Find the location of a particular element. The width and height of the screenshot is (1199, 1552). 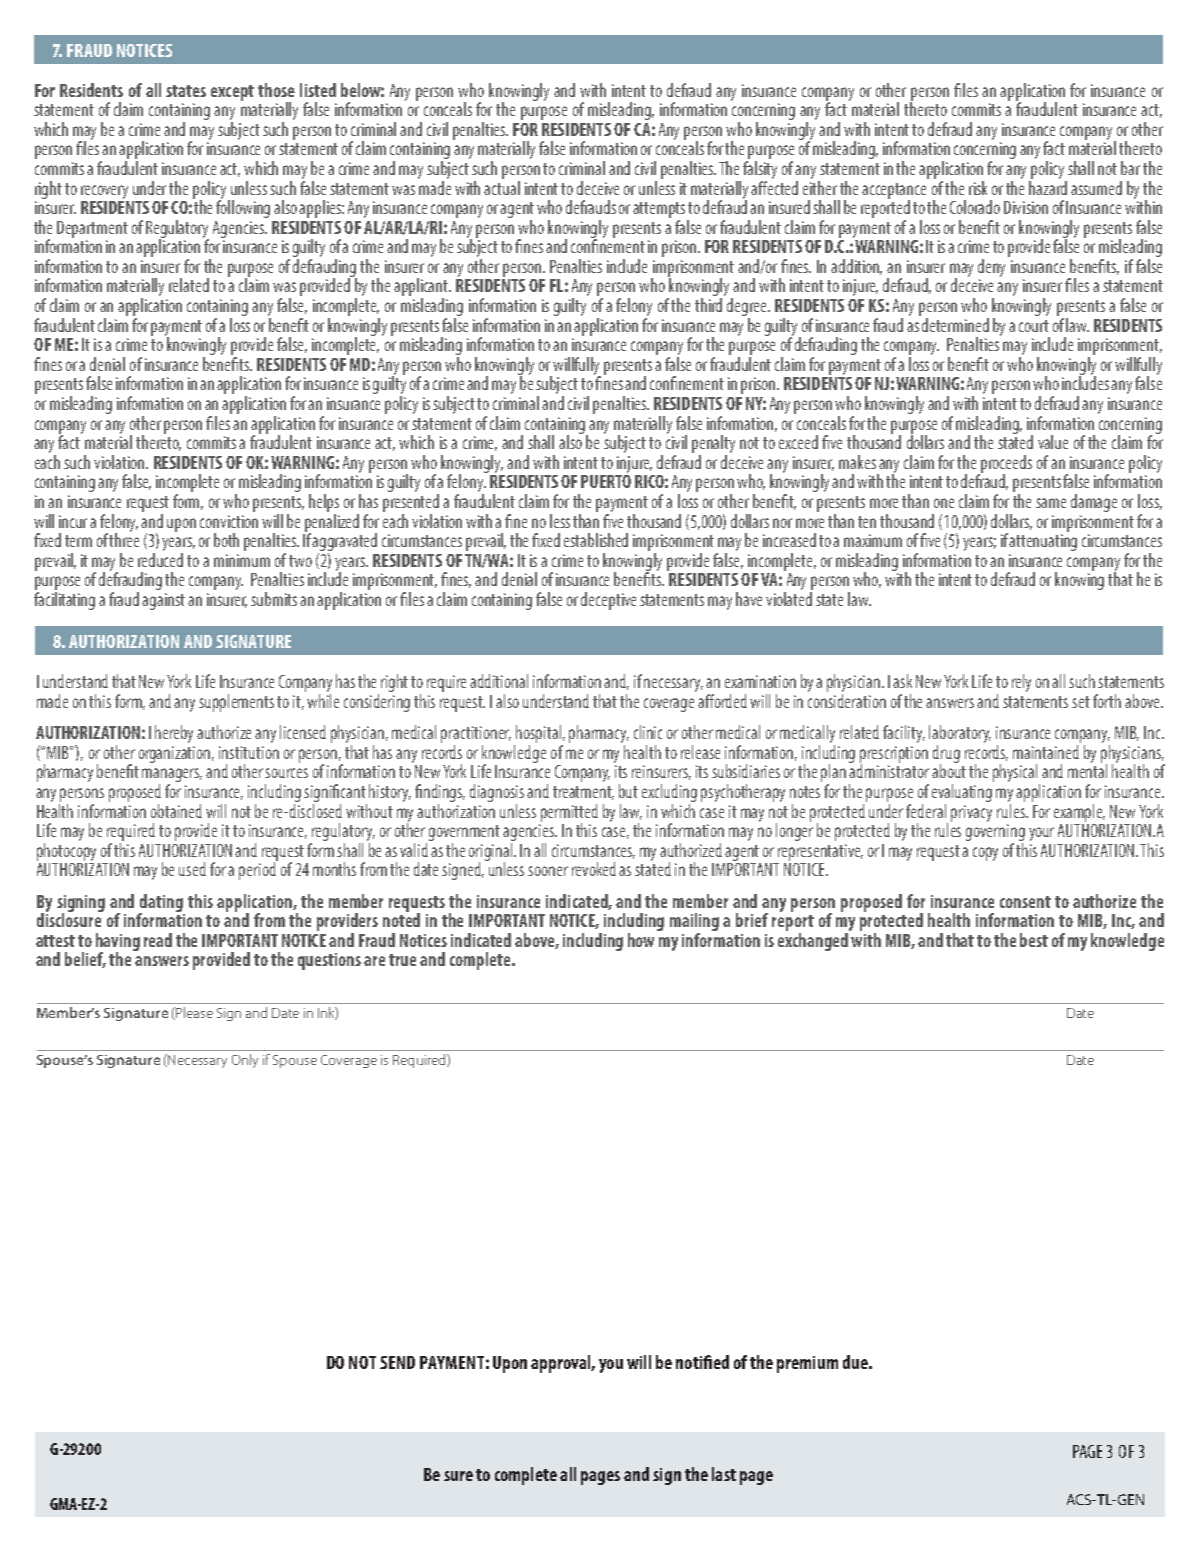

SEND is located at coordinates (397, 1362).
